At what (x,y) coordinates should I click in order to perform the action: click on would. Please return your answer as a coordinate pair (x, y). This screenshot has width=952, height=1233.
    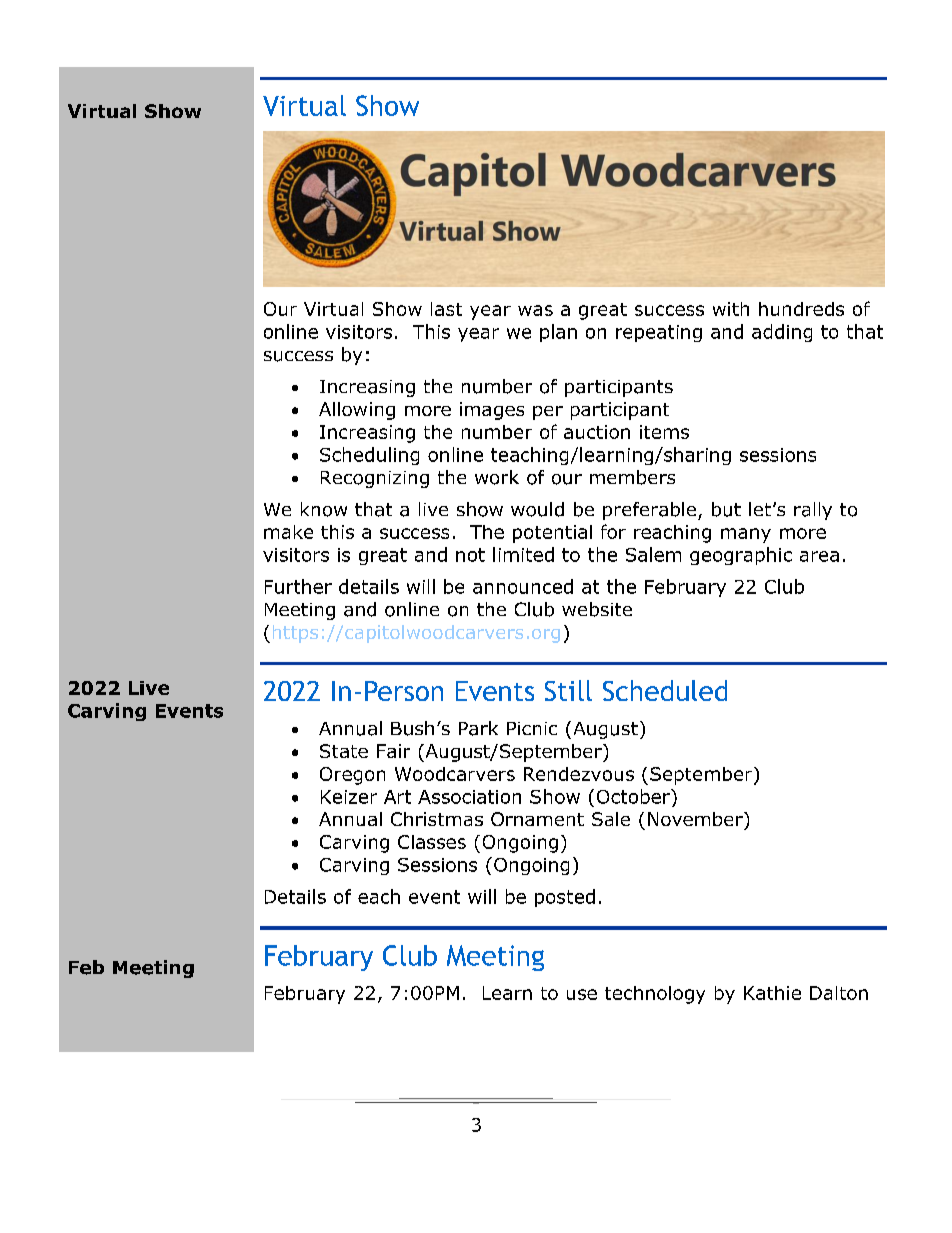
    Looking at the image, I should click on (537, 509).
